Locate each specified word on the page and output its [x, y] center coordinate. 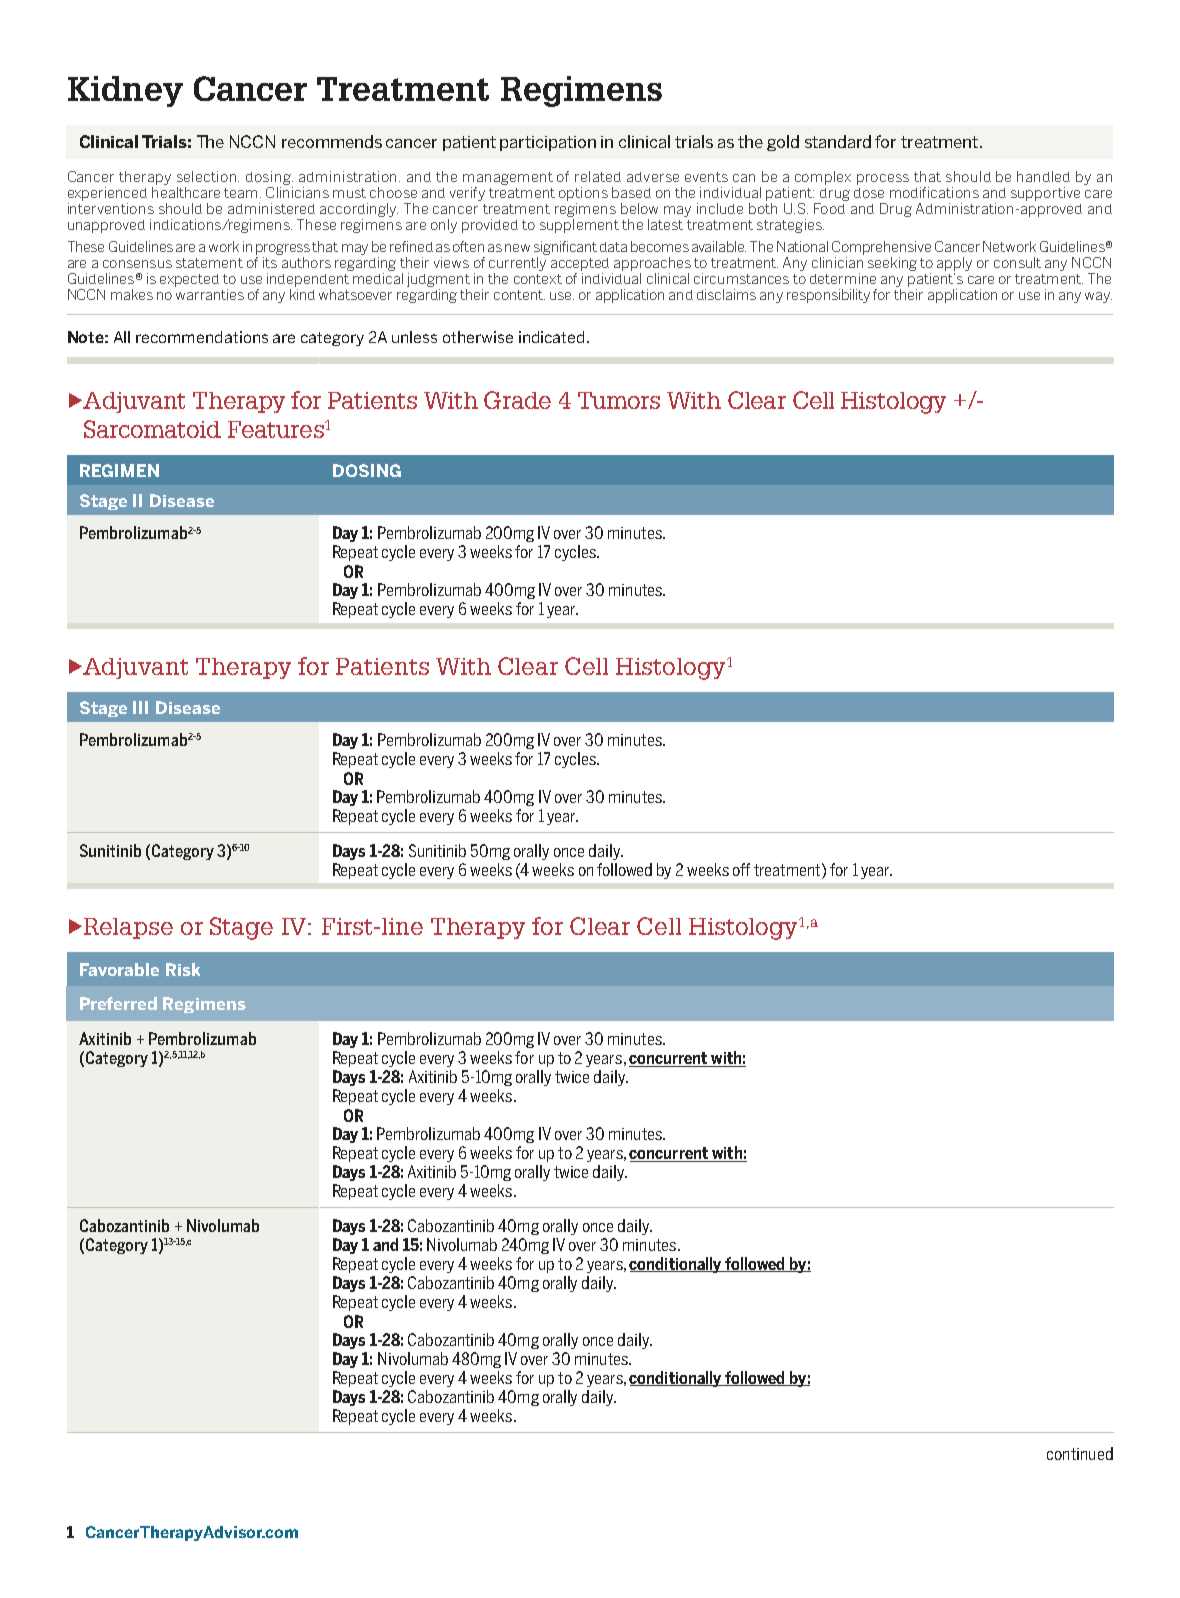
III [140, 707]
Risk [183, 969]
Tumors [619, 400]
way [1098, 297]
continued [1080, 1453]
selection [208, 176]
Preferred [118, 1003]
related [598, 176]
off [741, 869]
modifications [934, 192]
